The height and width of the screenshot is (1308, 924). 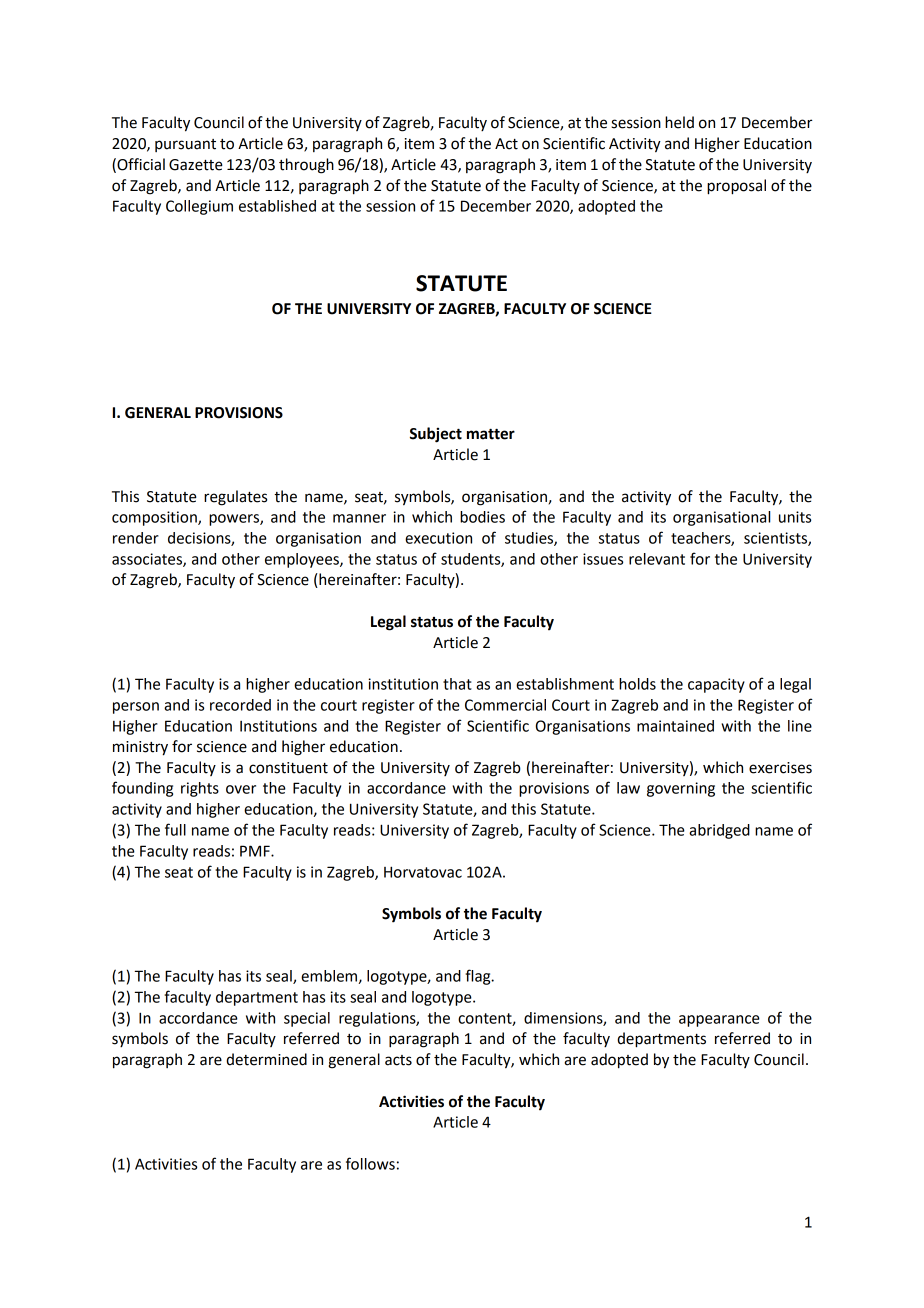 What do you see at coordinates (235, 498) in the screenshot?
I see `regulates` at bounding box center [235, 498].
